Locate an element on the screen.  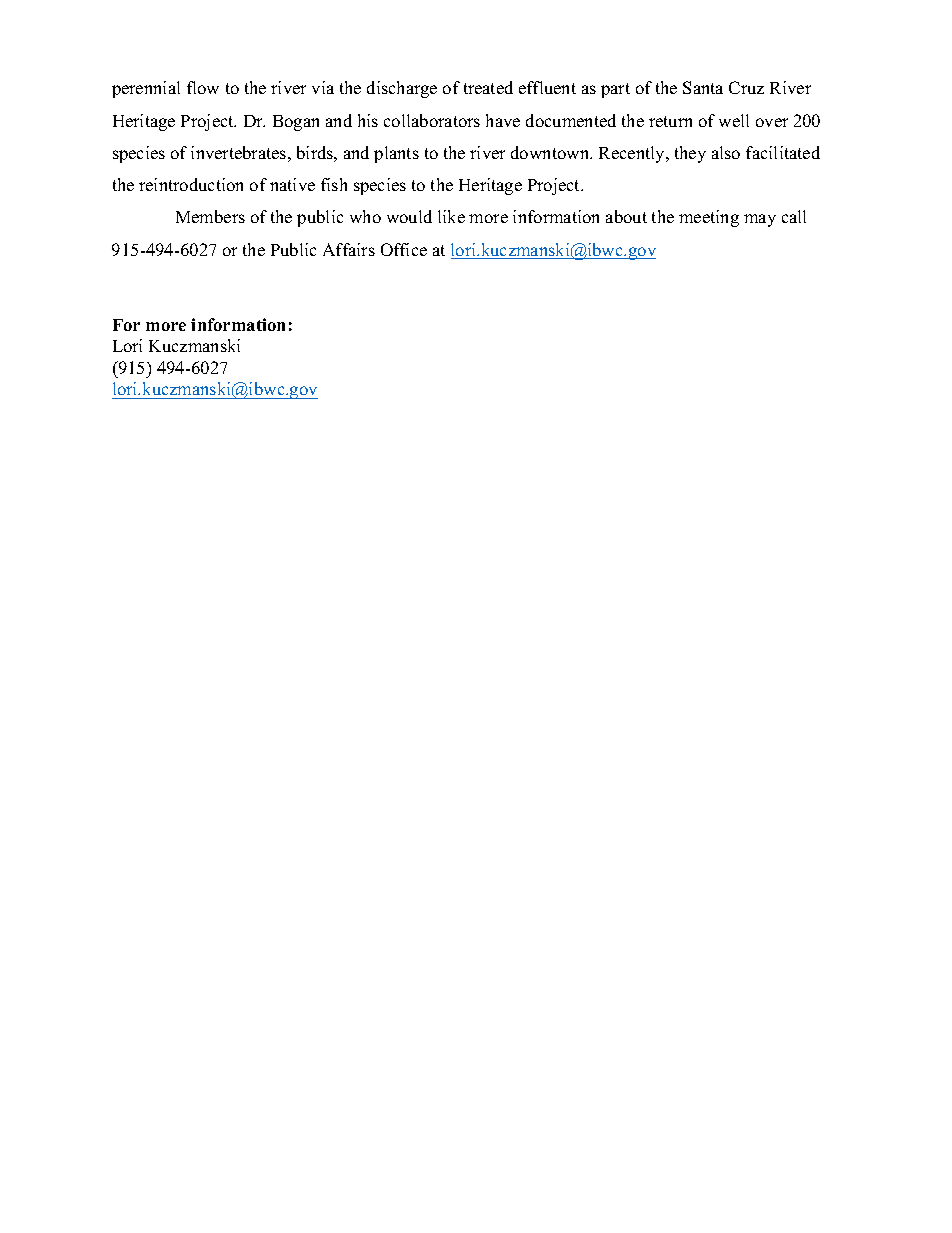
Affairs is located at coordinates (349, 249).
